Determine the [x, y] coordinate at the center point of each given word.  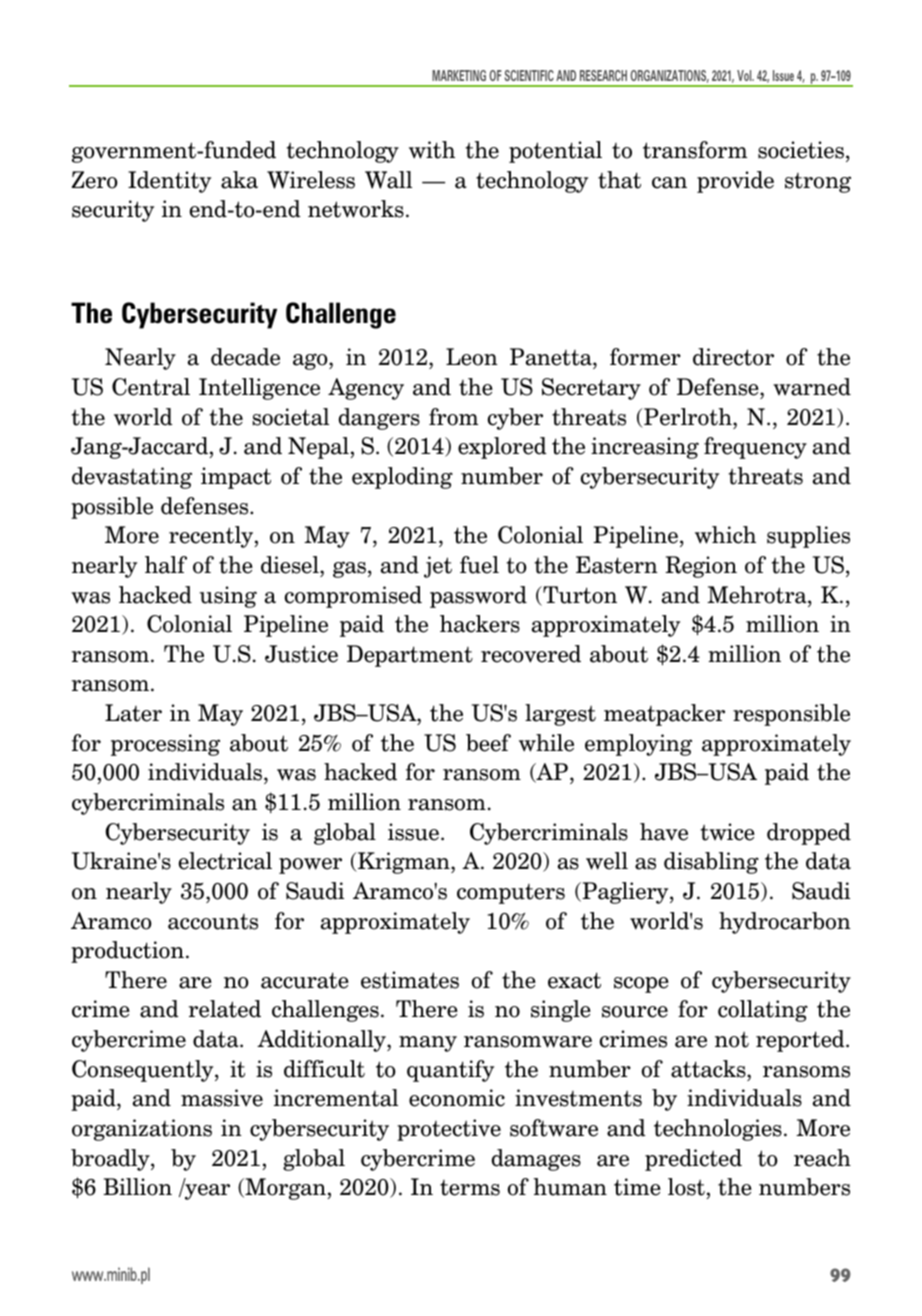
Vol [745, 75]
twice [727, 832]
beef [488, 743]
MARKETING [459, 75]
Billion [137, 1187]
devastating [132, 478]
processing [165, 745]
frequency [755, 448]
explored [502, 448]
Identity [169, 182]
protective [449, 1130]
